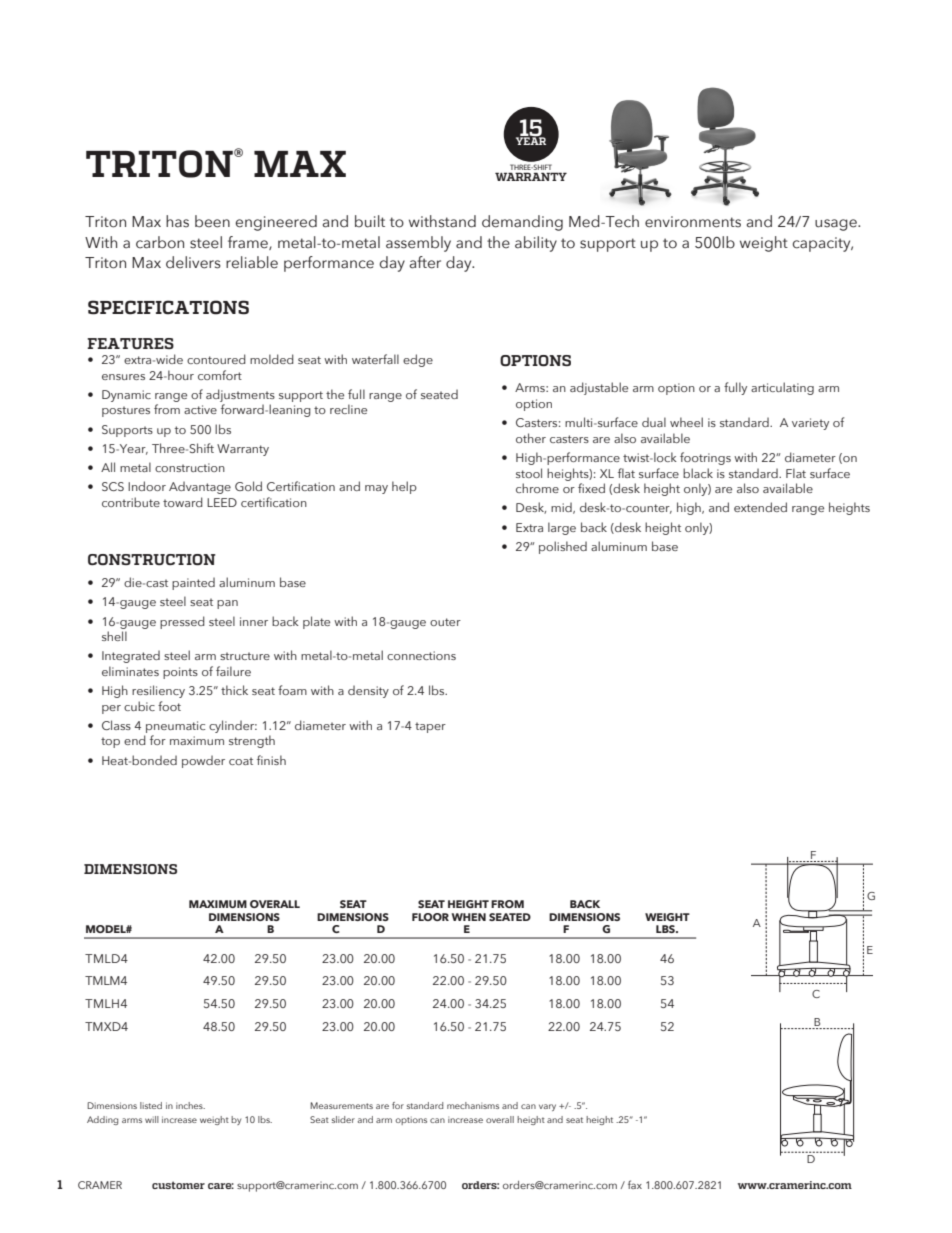 This image has width=952, height=1233. What do you see at coordinates (469, 917) in the image?
I see `WHEN` at bounding box center [469, 917].
